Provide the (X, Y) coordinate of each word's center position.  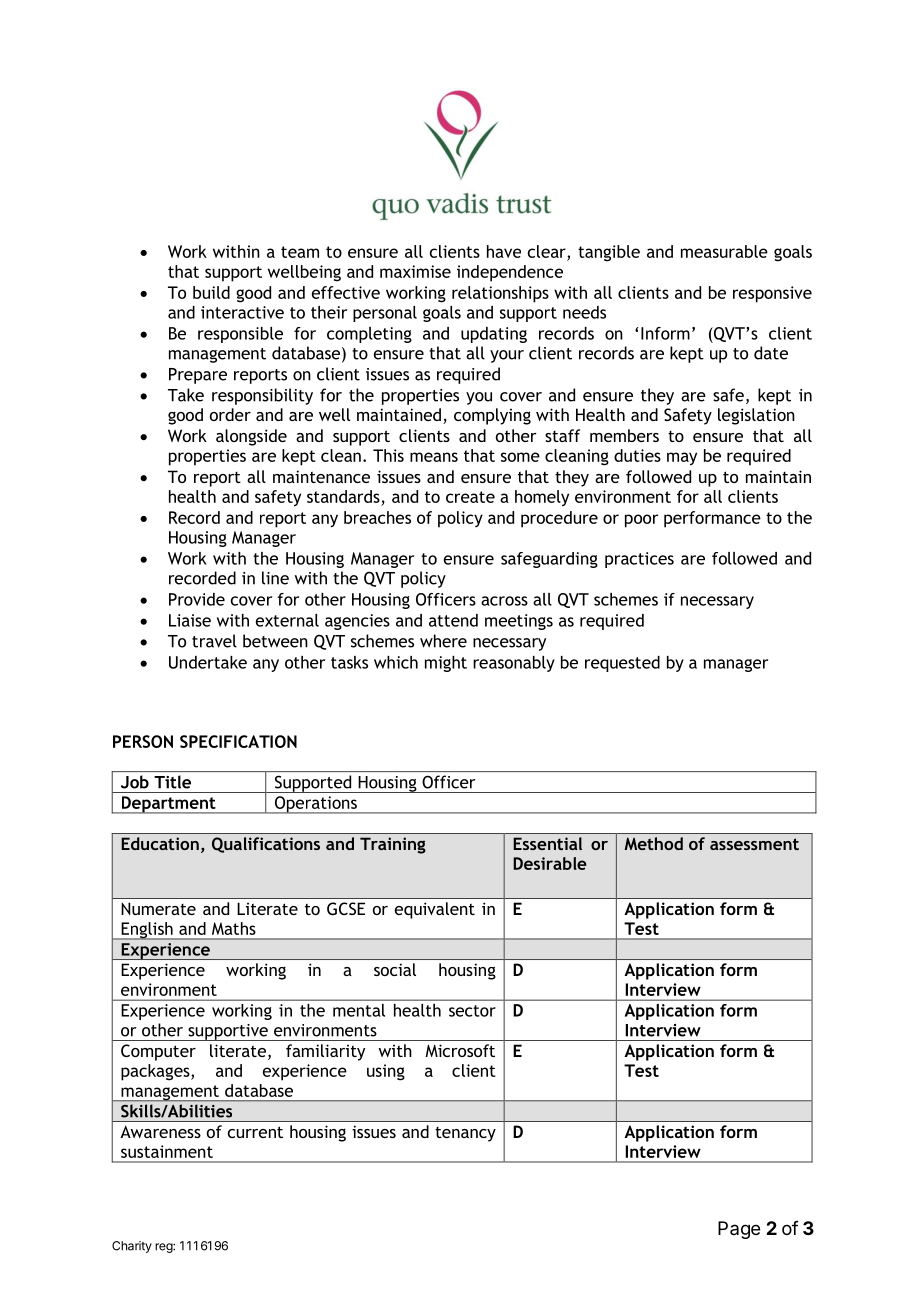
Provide (197, 599)
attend (453, 620)
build (211, 292)
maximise (415, 271)
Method (653, 843)
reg (164, 1248)
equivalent (435, 910)
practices (639, 560)
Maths (234, 928)
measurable (724, 251)
